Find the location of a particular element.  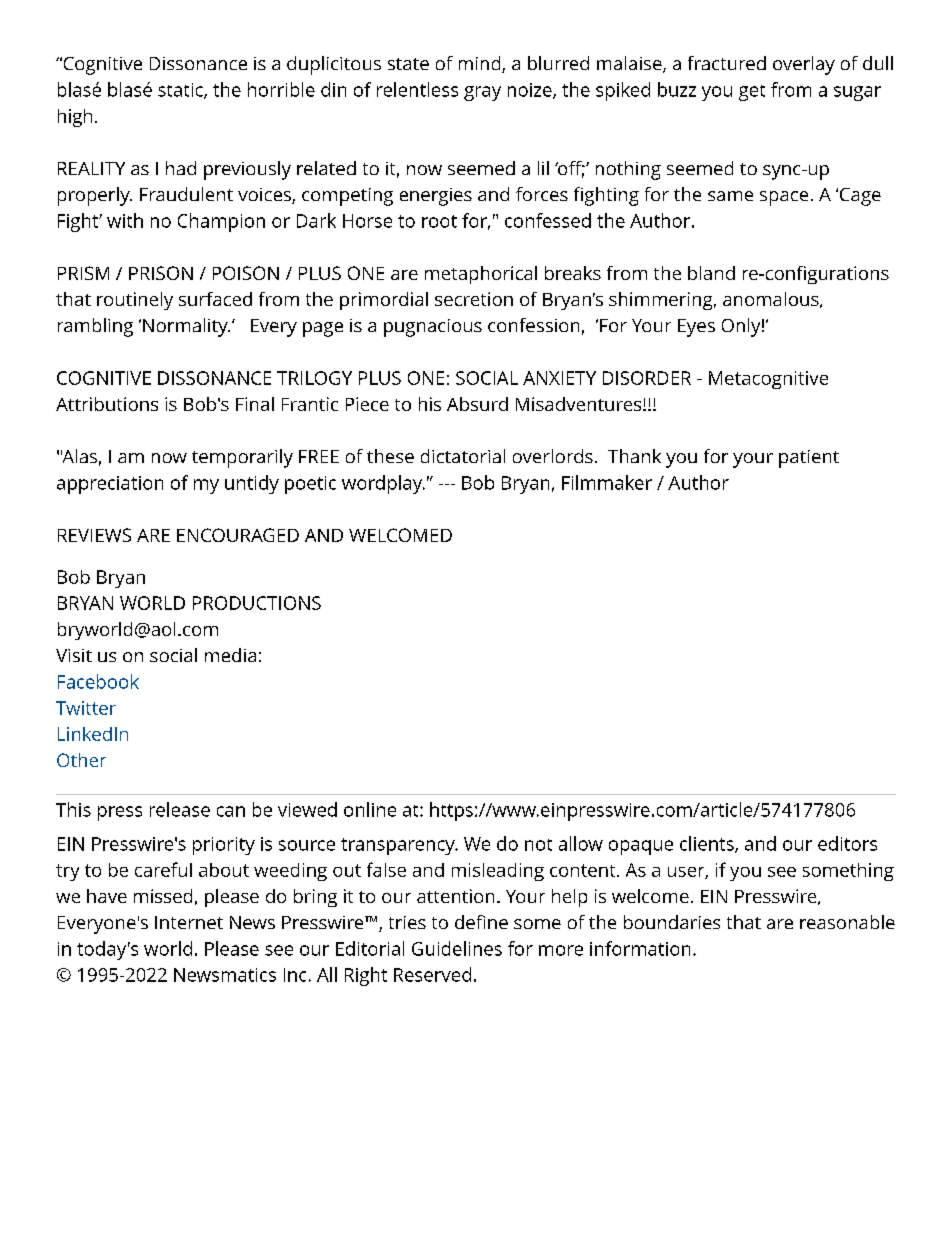

patient is located at coordinates (809, 459).
